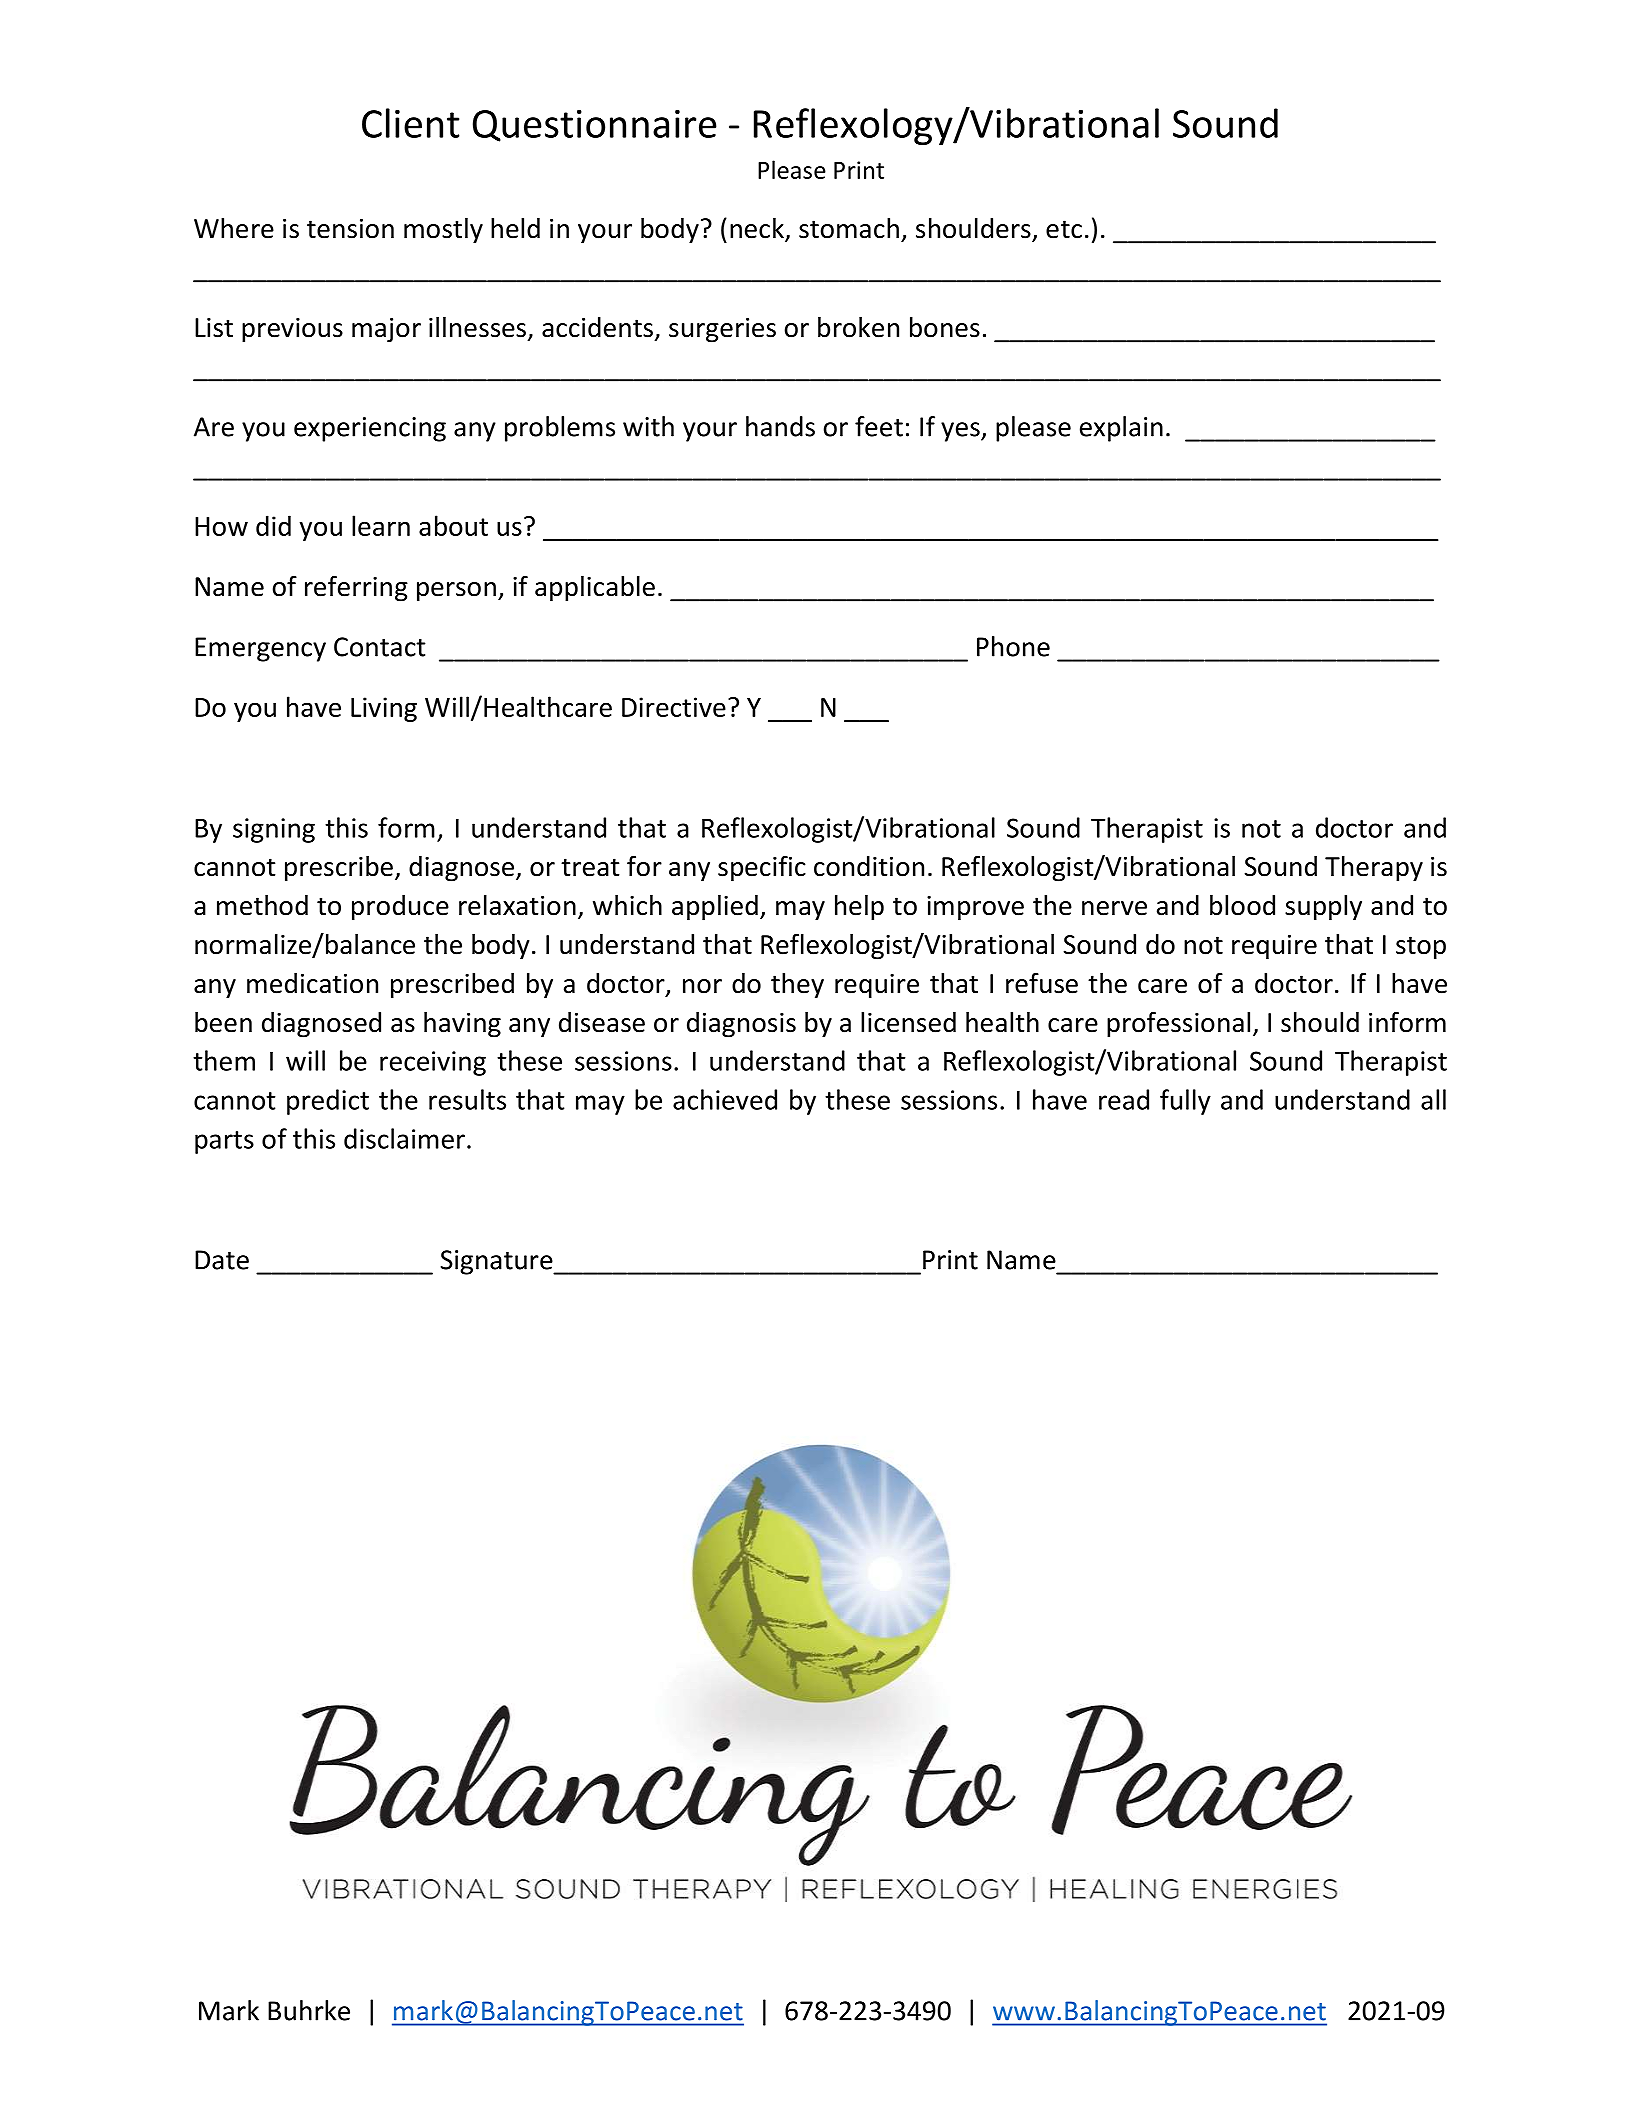 This screenshot has width=1642, height=2125. What do you see at coordinates (384, 709) in the screenshot?
I see `Living` at bounding box center [384, 709].
